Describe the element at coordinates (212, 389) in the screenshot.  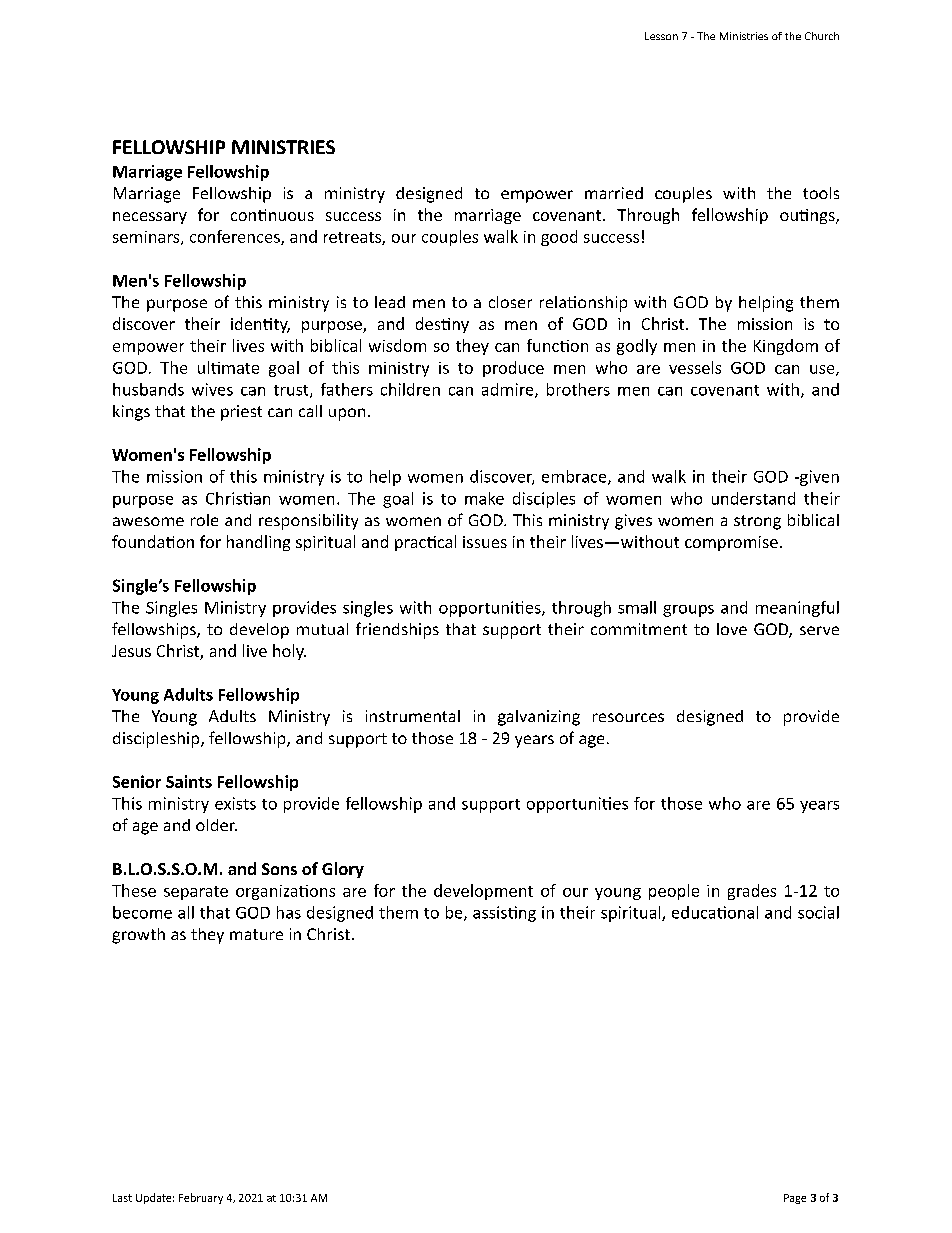
I see `wives` at that location.
